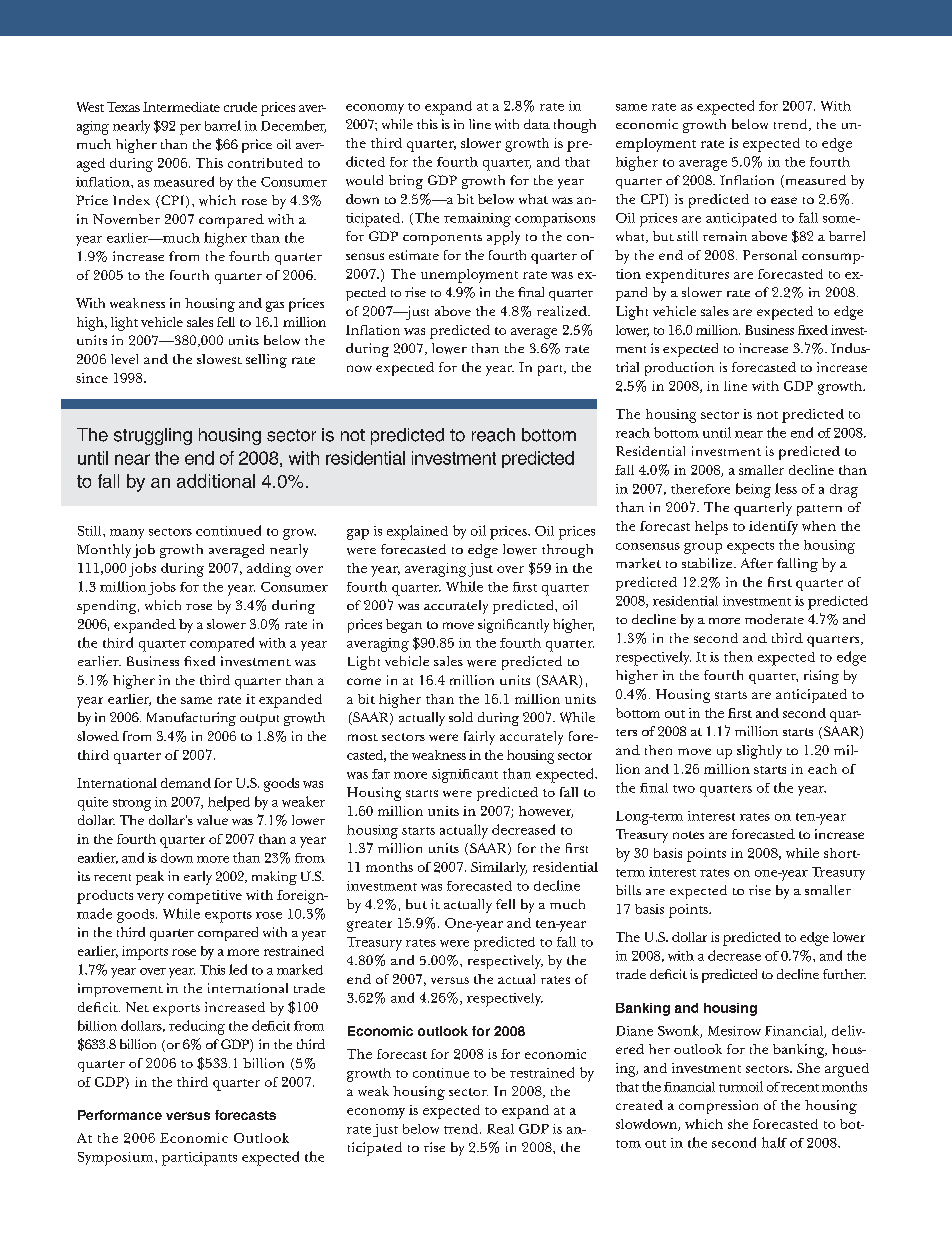  Describe the element at coordinates (240, 107) in the image. I see `crude` at that location.
